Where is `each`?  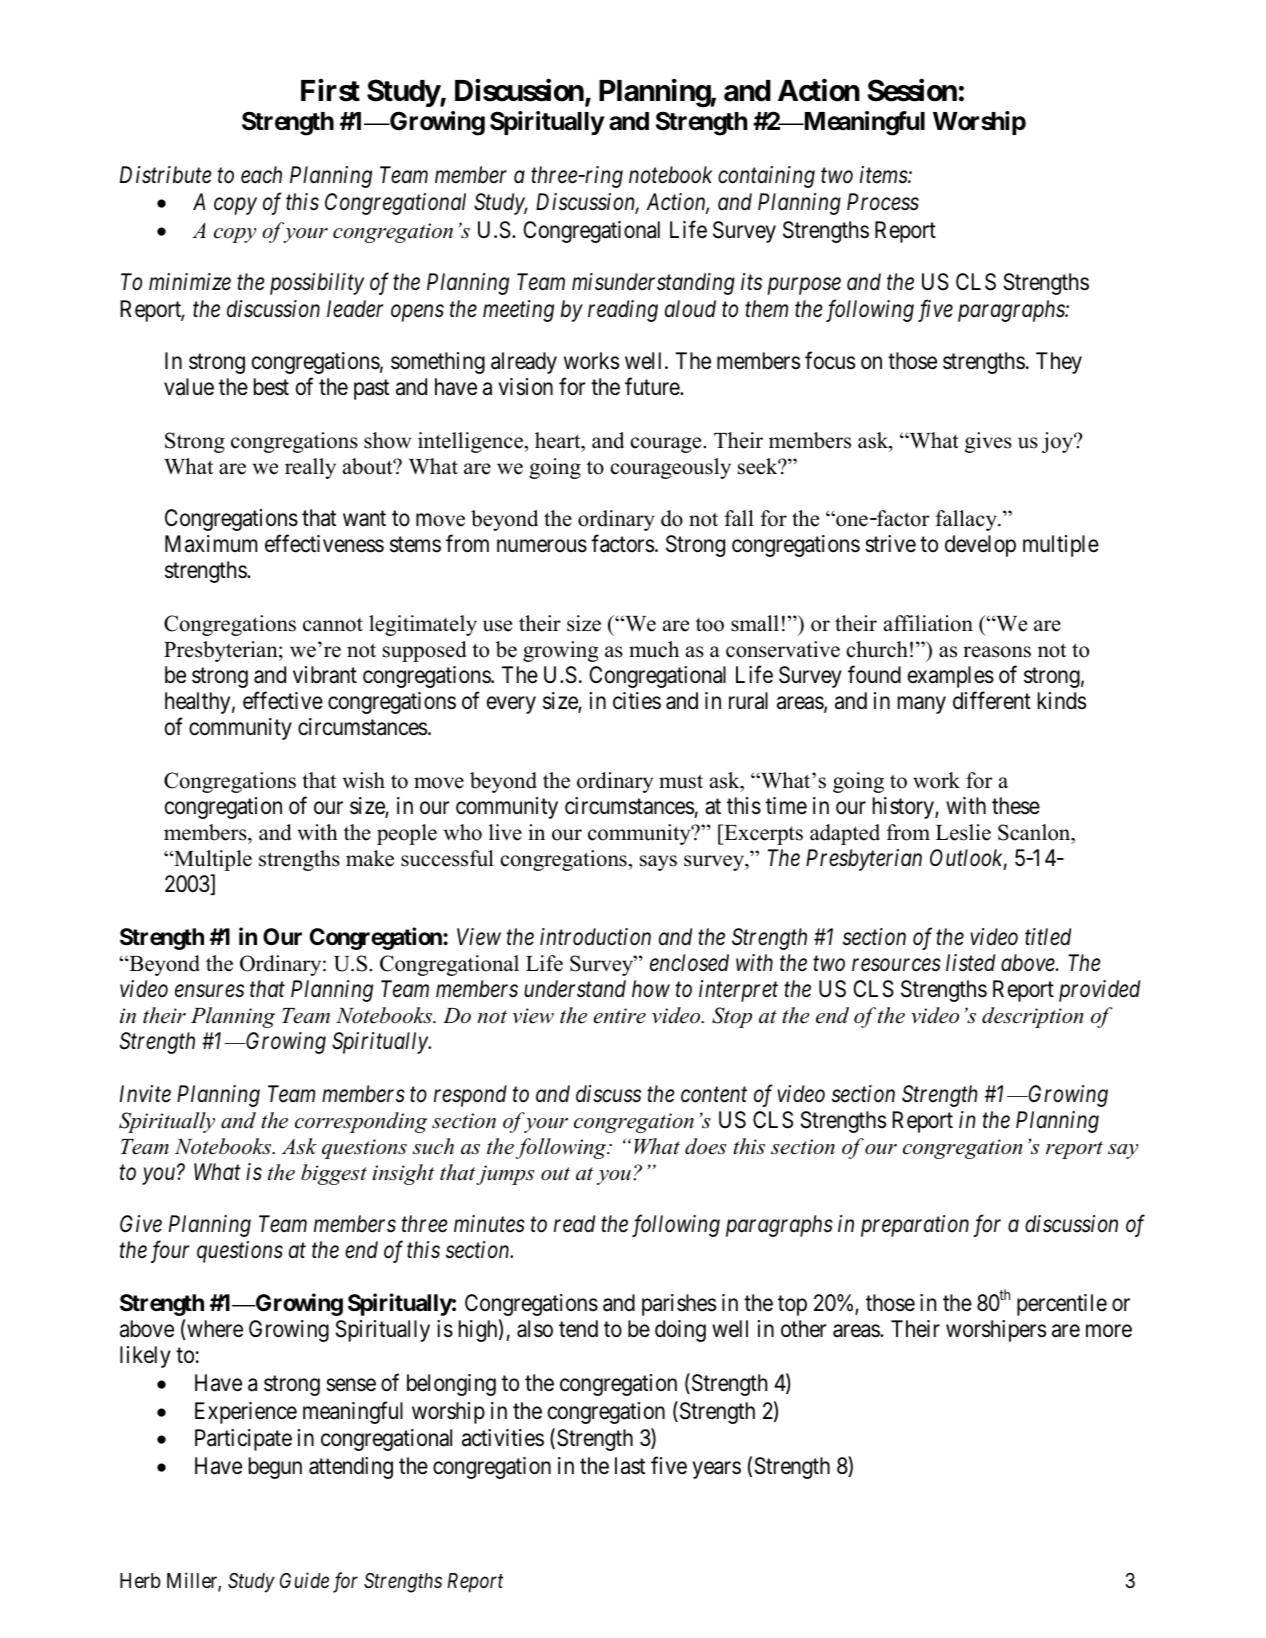 each is located at coordinates (261, 175).
